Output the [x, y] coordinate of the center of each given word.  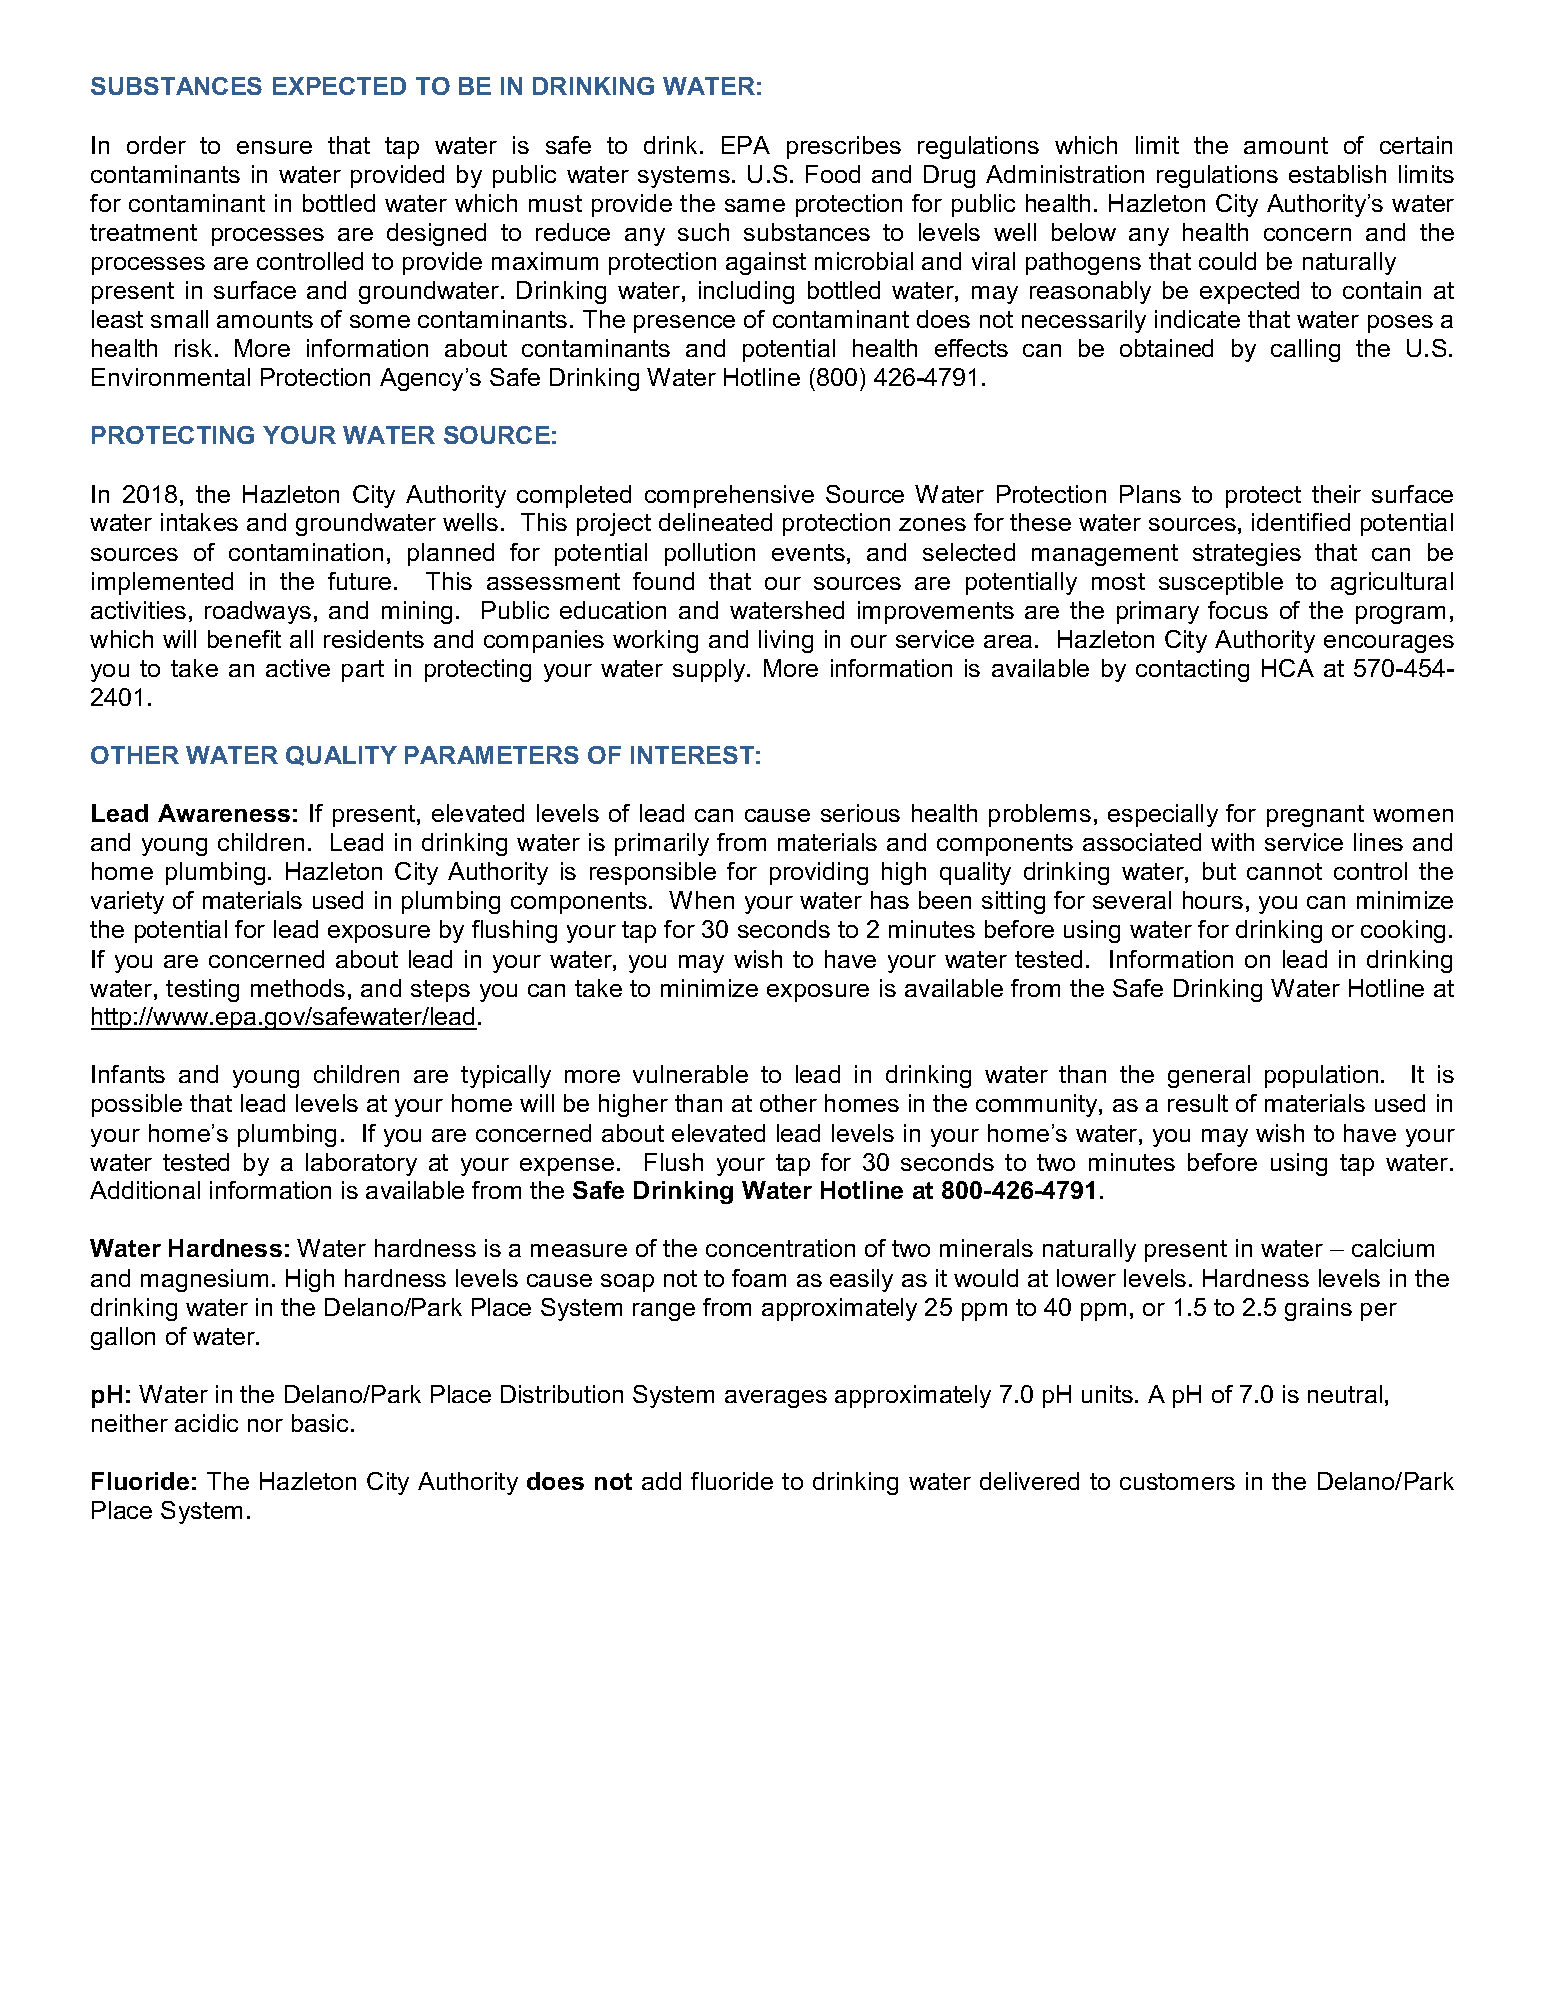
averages [776, 1399]
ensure [274, 147]
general [1209, 1076]
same [755, 205]
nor [265, 1425]
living [786, 641]
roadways [258, 612]
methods [298, 988]
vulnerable [690, 1074]
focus [1238, 610]
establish [1337, 174]
